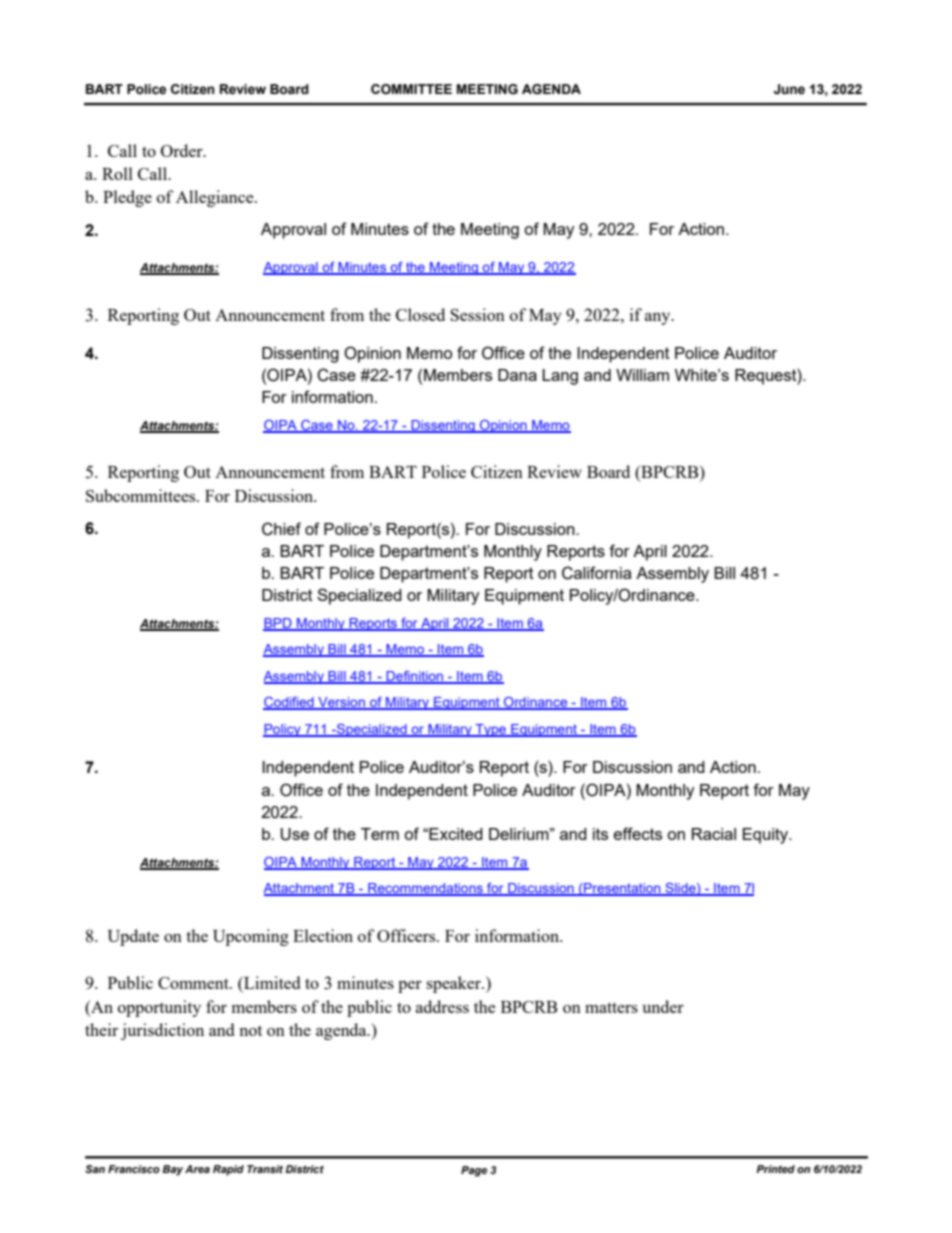  I want to click on Bay, so click(172, 1170).
